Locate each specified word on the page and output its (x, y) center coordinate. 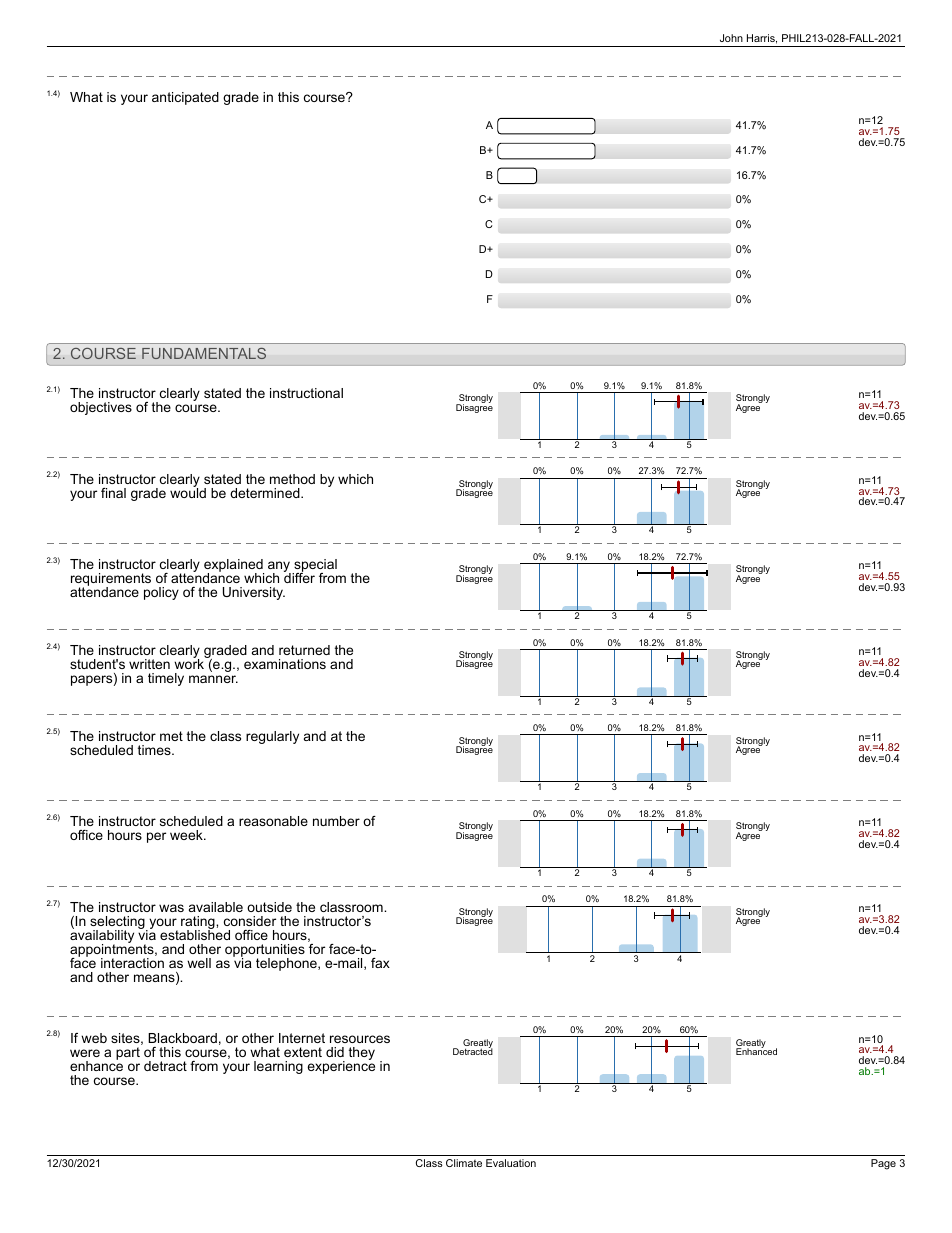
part (128, 1053)
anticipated (185, 98)
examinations (285, 664)
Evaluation (511, 1163)
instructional (306, 393)
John (731, 38)
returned (304, 650)
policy (161, 593)
